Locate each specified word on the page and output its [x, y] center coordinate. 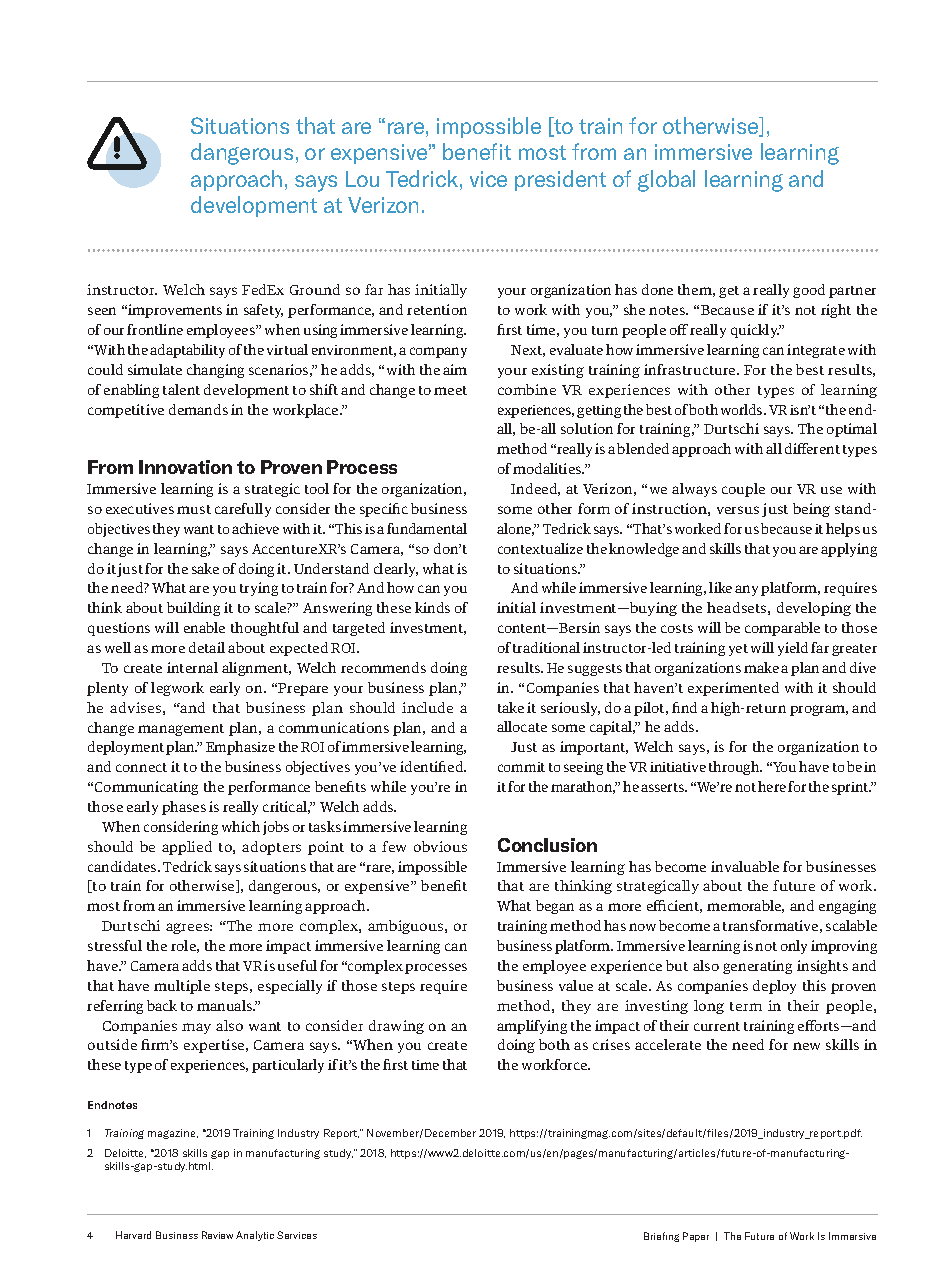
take [511, 707]
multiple [182, 987]
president [560, 180]
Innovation [185, 467]
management [181, 730]
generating [757, 967]
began [555, 907]
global [666, 181]
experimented [733, 689]
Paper [696, 1237]
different [812, 448]
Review [217, 1235]
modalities [548, 468]
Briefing [661, 1237]
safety [263, 311]
